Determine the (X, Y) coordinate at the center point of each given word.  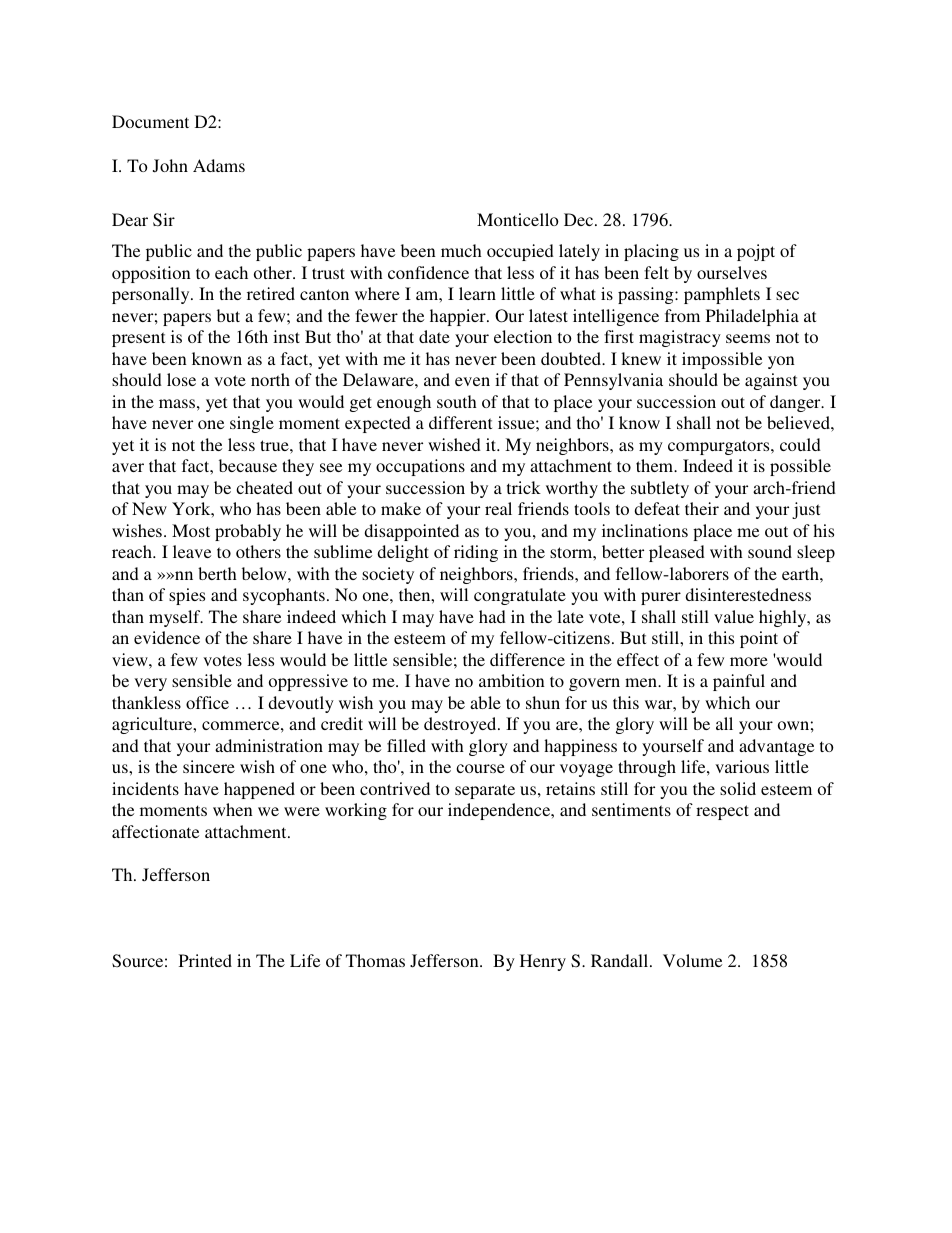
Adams (219, 165)
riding (476, 553)
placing (651, 252)
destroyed (461, 725)
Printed (205, 960)
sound (770, 551)
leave (192, 551)
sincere (209, 766)
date (434, 336)
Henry (543, 962)
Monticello (518, 219)
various (742, 766)
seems (748, 338)
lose (181, 379)
